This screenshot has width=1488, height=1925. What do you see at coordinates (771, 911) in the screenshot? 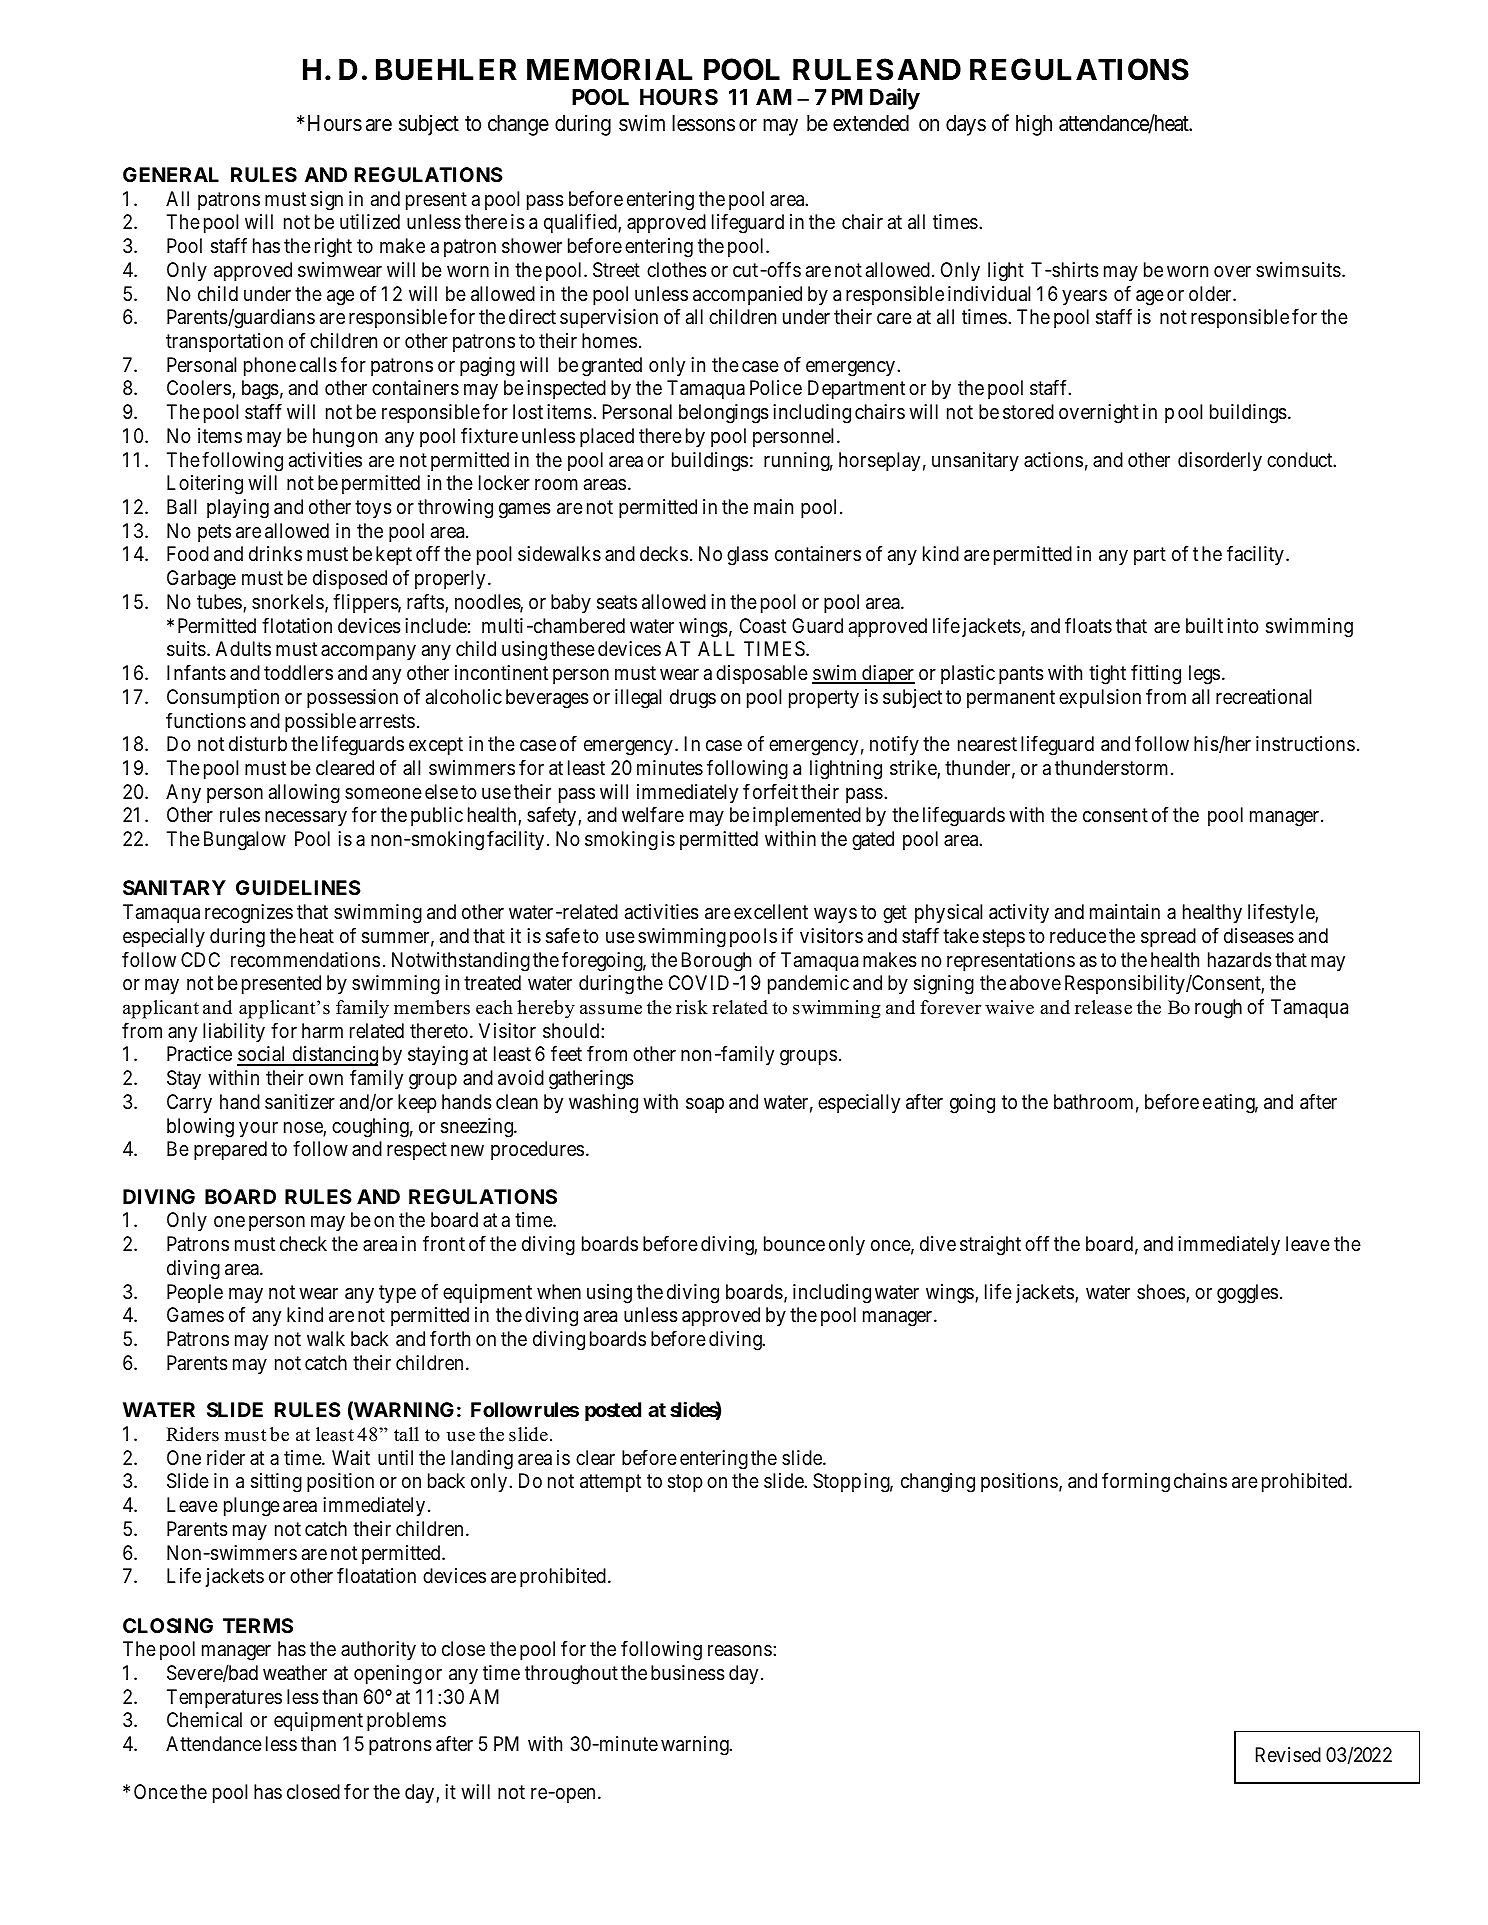
I see `excellent` at bounding box center [771, 911].
